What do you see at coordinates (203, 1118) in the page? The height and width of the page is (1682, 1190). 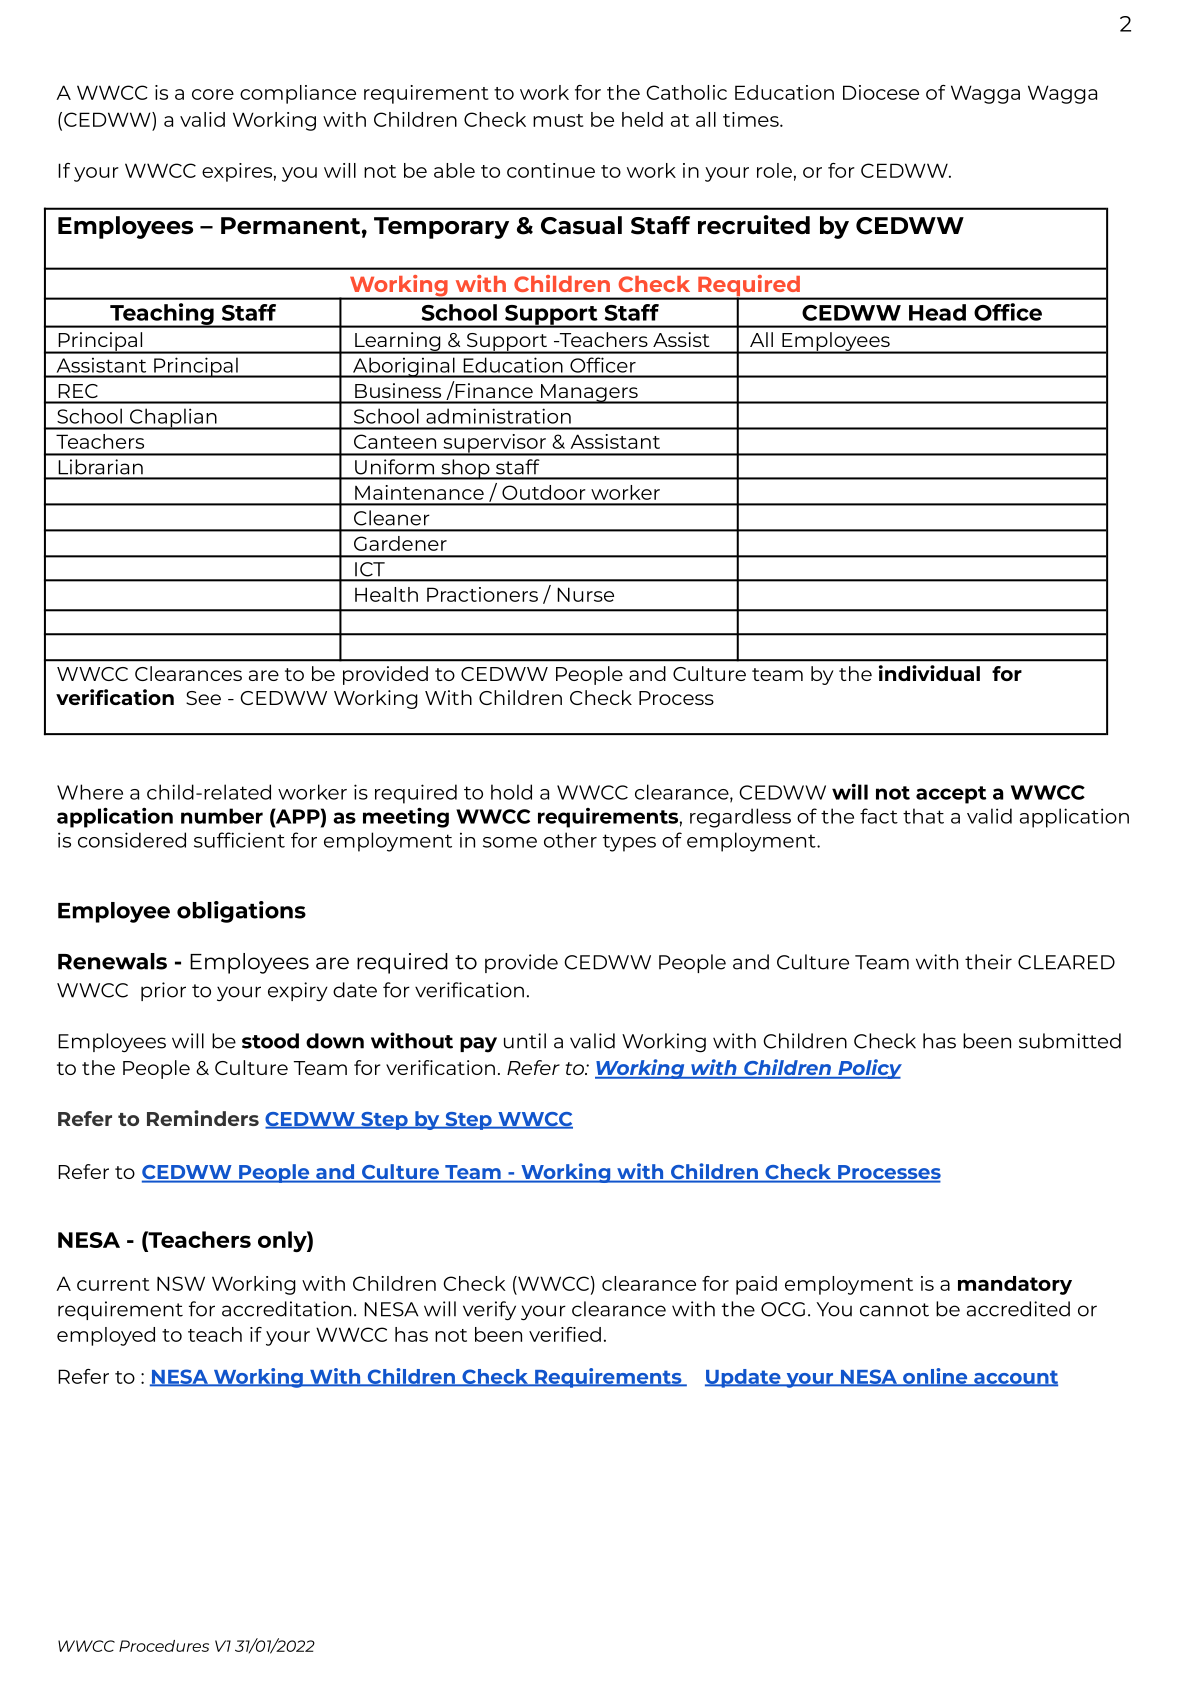 I see `Reminders` at bounding box center [203, 1118].
